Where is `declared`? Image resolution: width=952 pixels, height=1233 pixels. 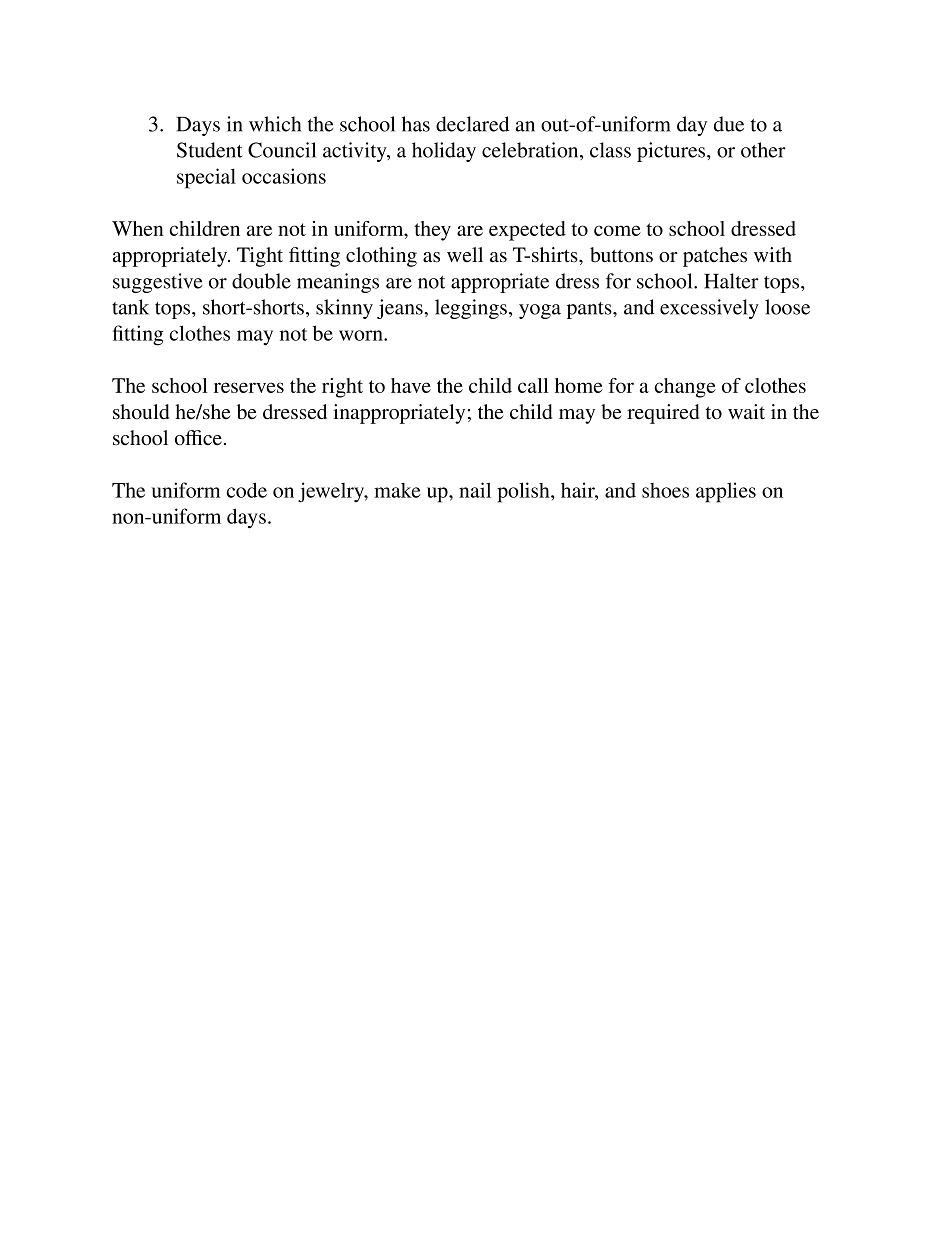
declared is located at coordinates (472, 124).
